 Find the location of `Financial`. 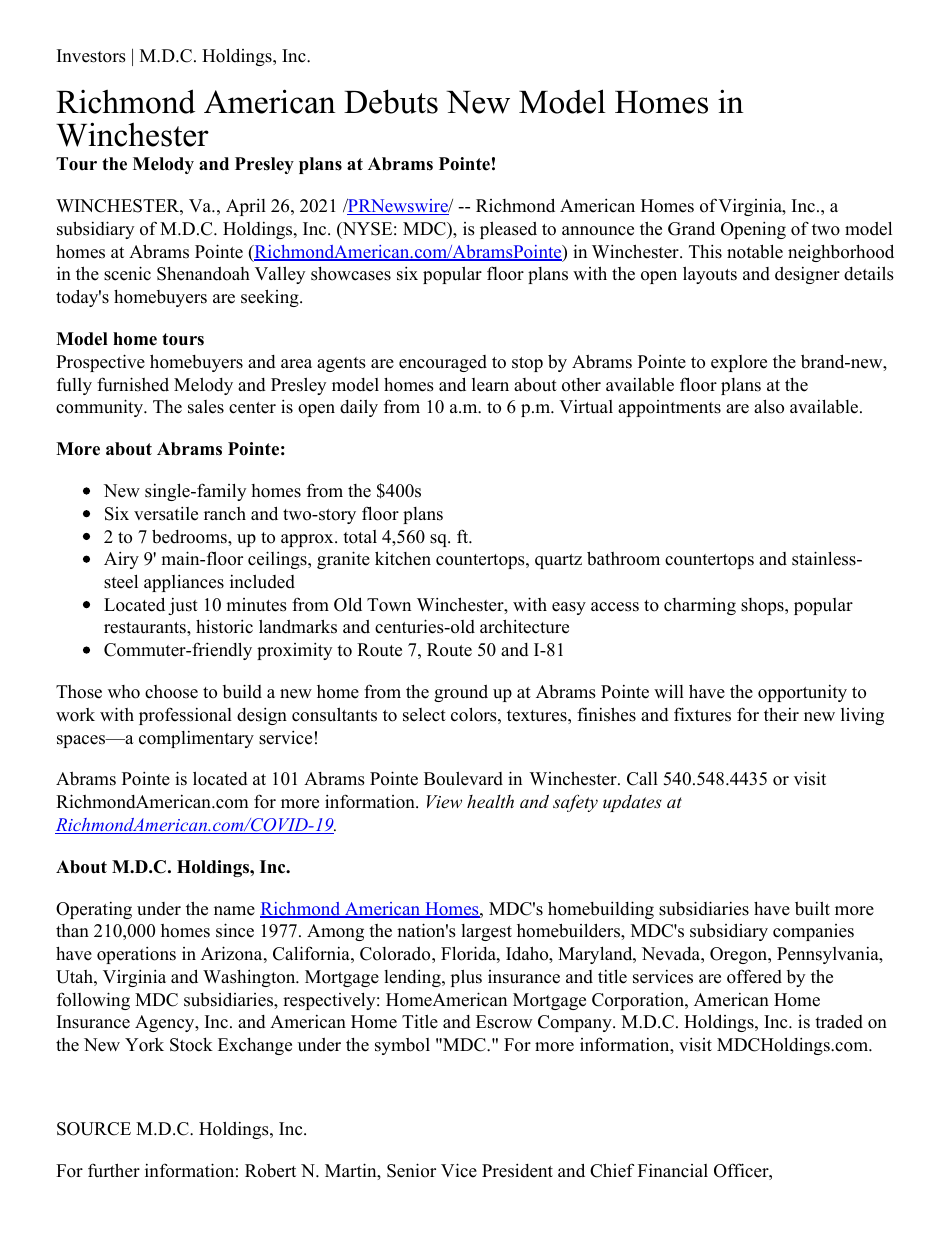

Financial is located at coordinates (673, 1171).
